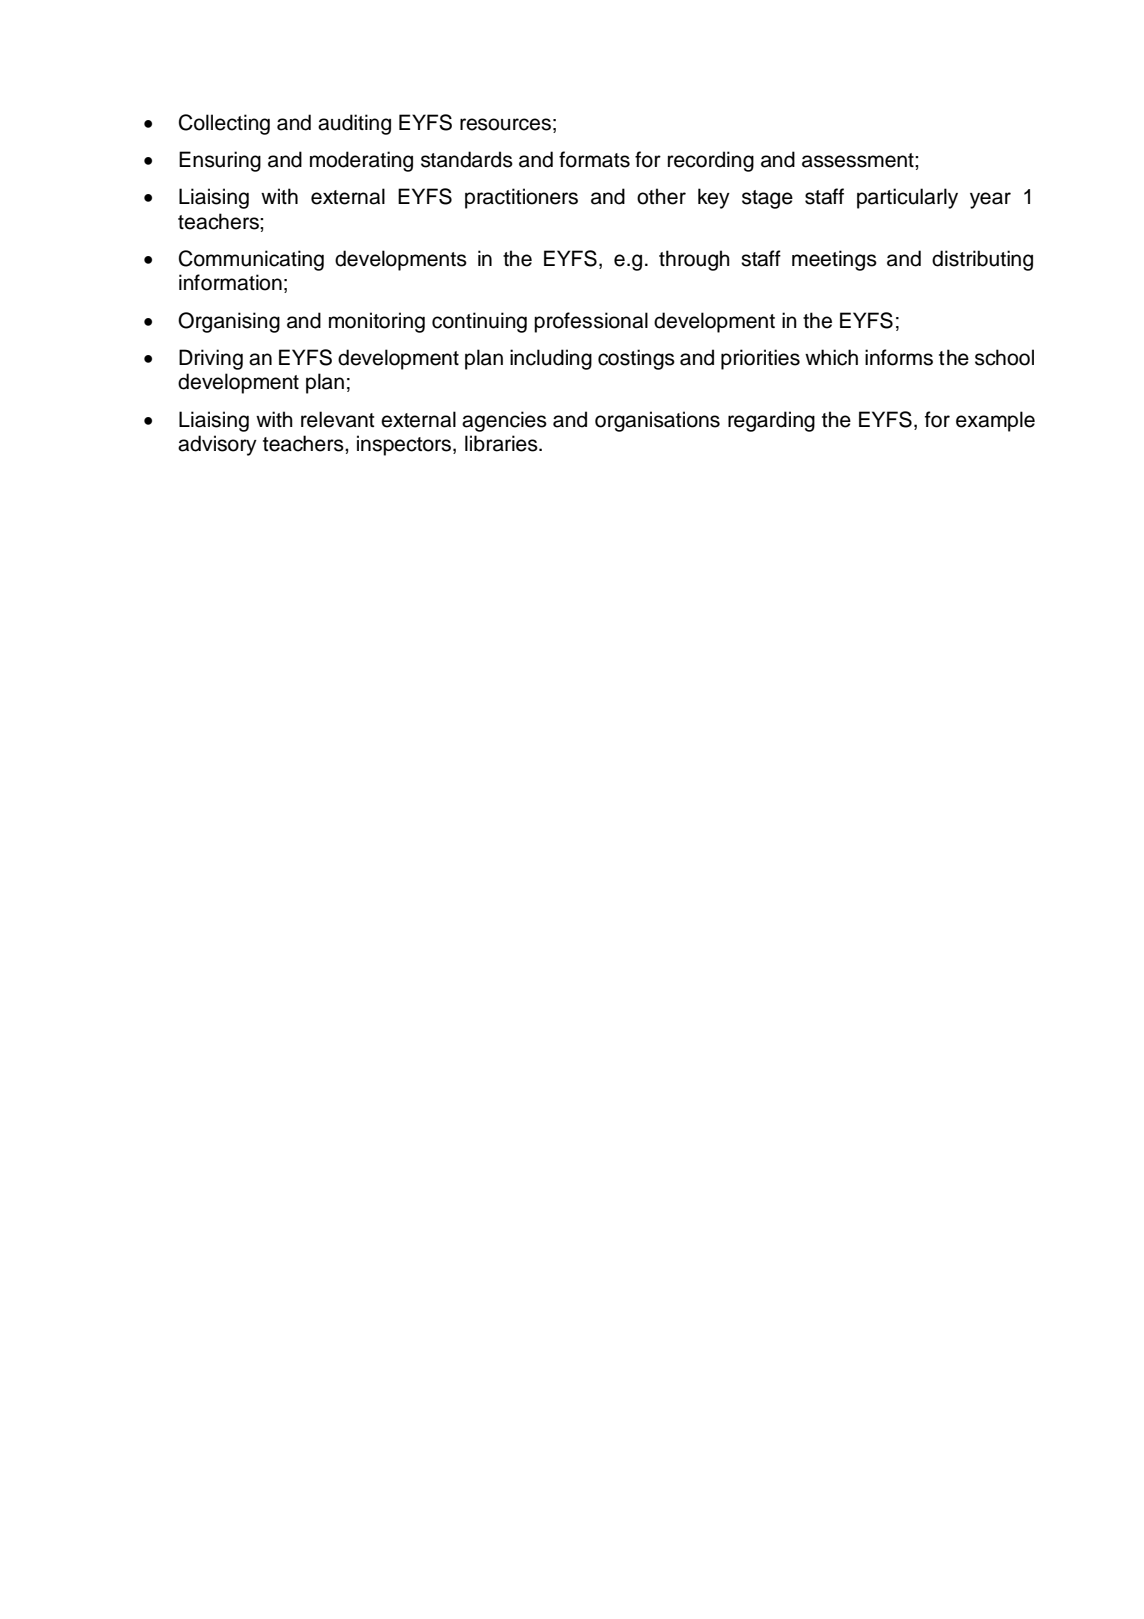  What do you see at coordinates (657, 421) in the page?
I see `organisations` at bounding box center [657, 421].
